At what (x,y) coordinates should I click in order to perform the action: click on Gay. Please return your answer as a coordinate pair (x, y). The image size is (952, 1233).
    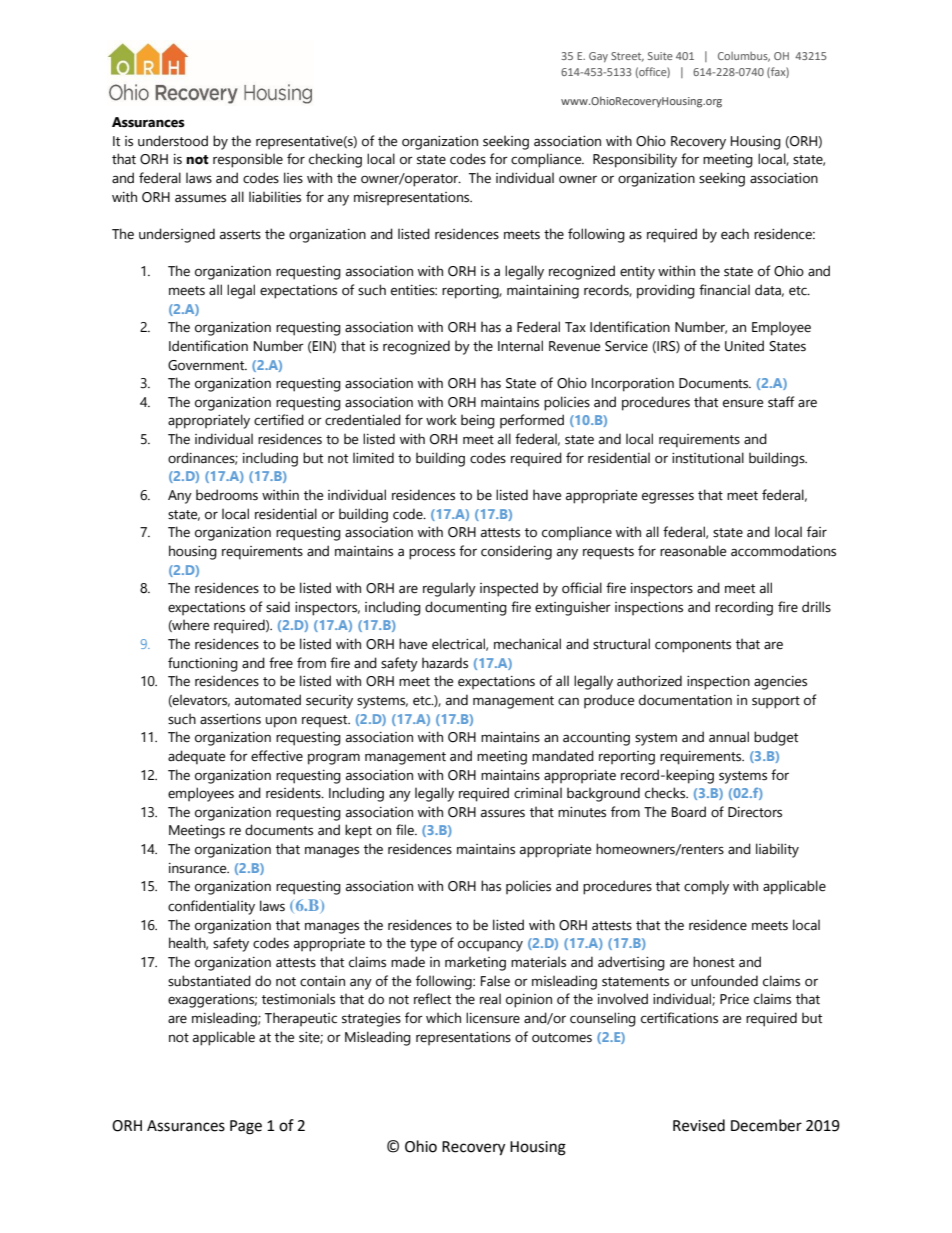
    Looking at the image, I should click on (598, 57).
